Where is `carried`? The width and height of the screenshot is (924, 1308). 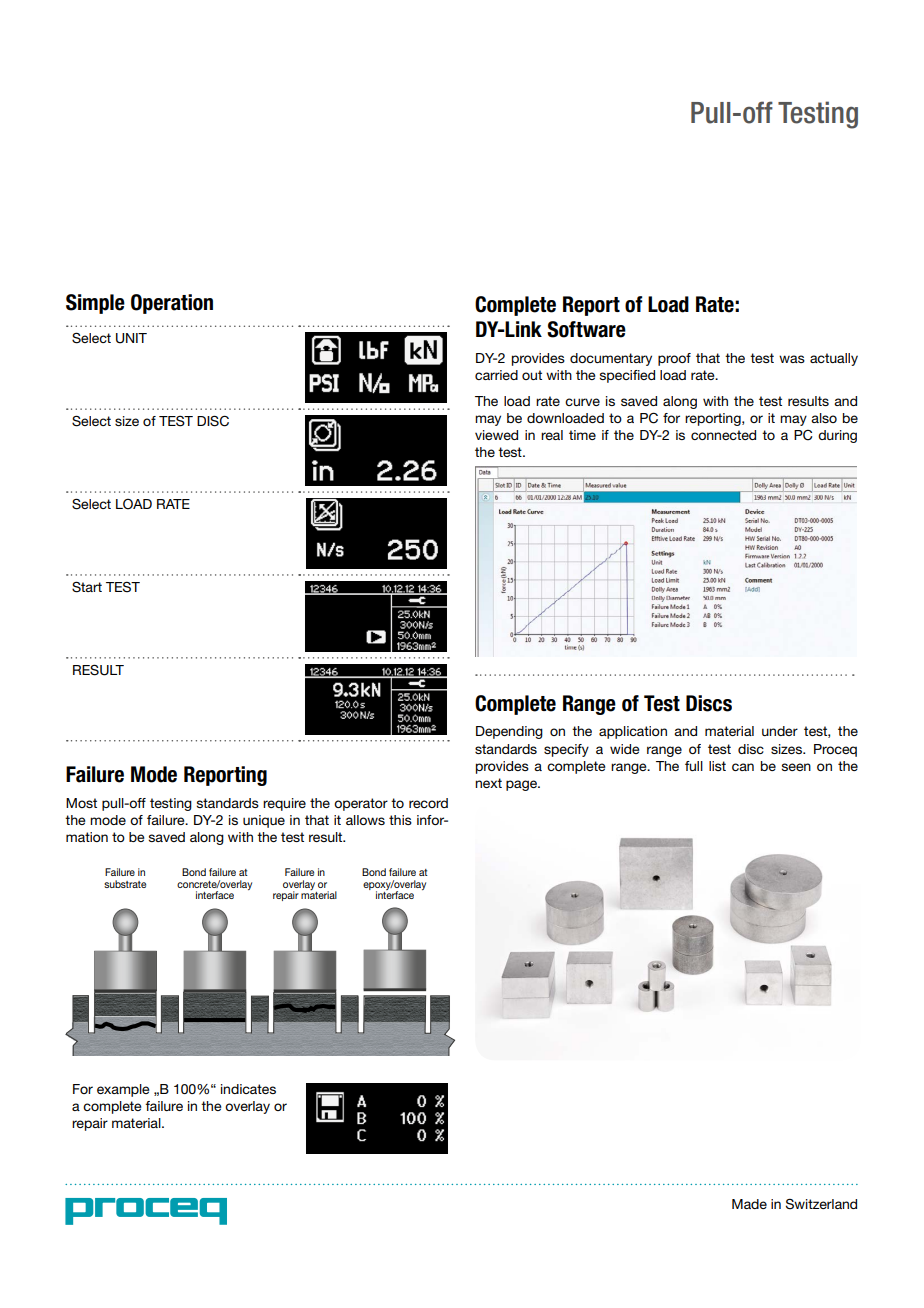 carried is located at coordinates (496, 375).
